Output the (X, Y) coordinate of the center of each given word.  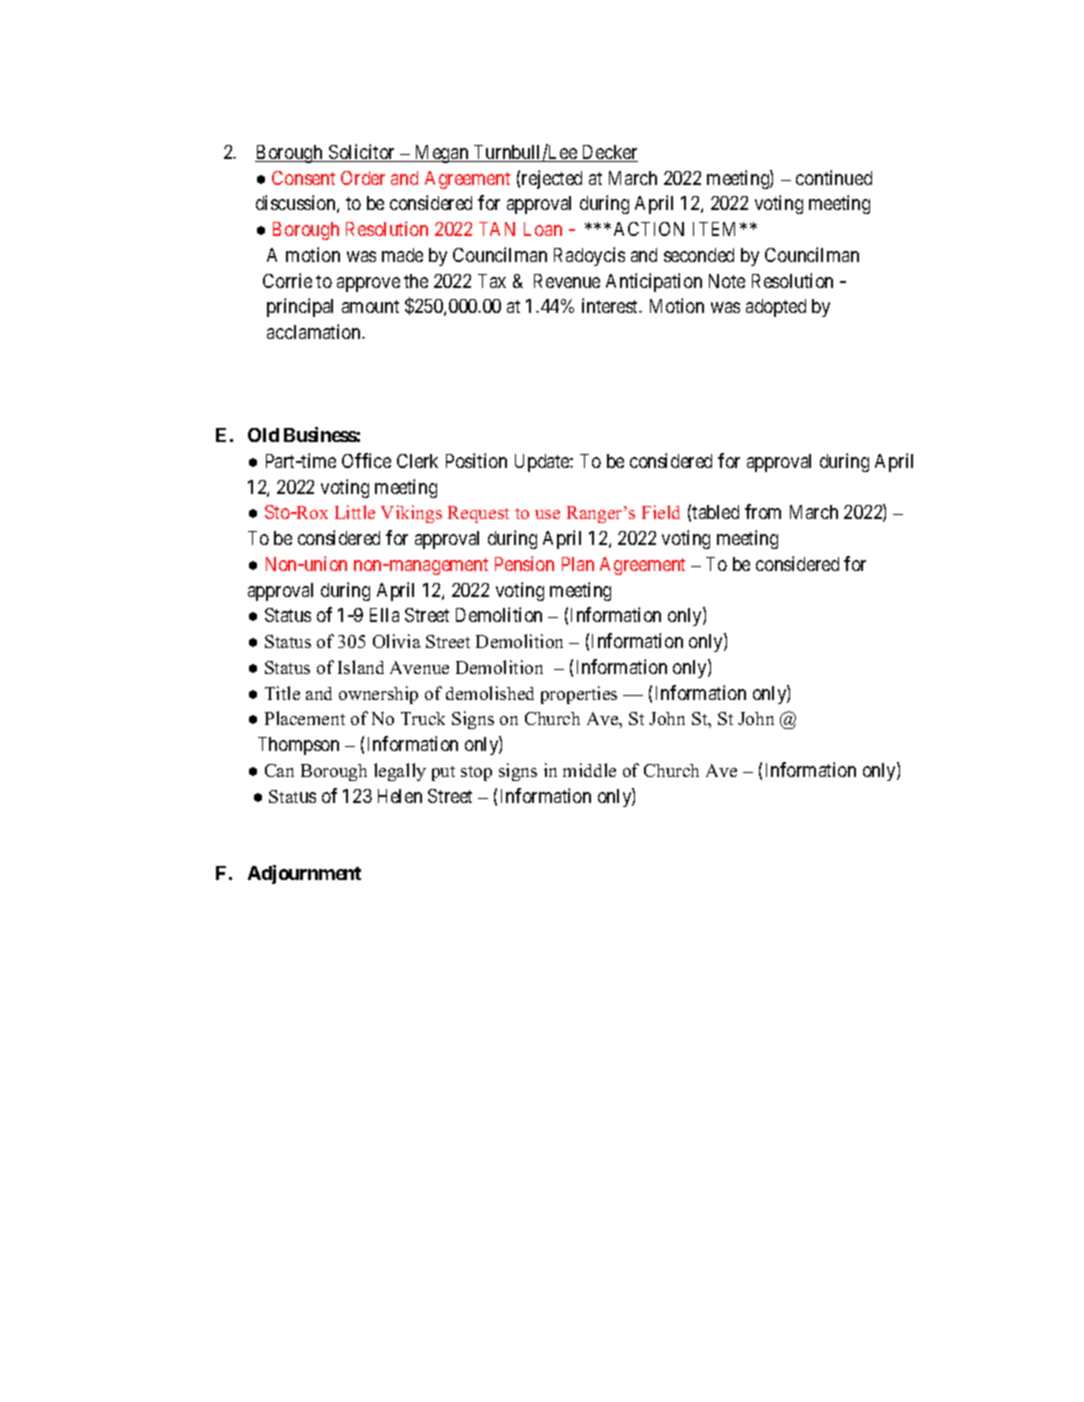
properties (579, 695)
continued (834, 177)
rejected (552, 179)
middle (589, 770)
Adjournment (304, 874)
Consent (303, 178)
